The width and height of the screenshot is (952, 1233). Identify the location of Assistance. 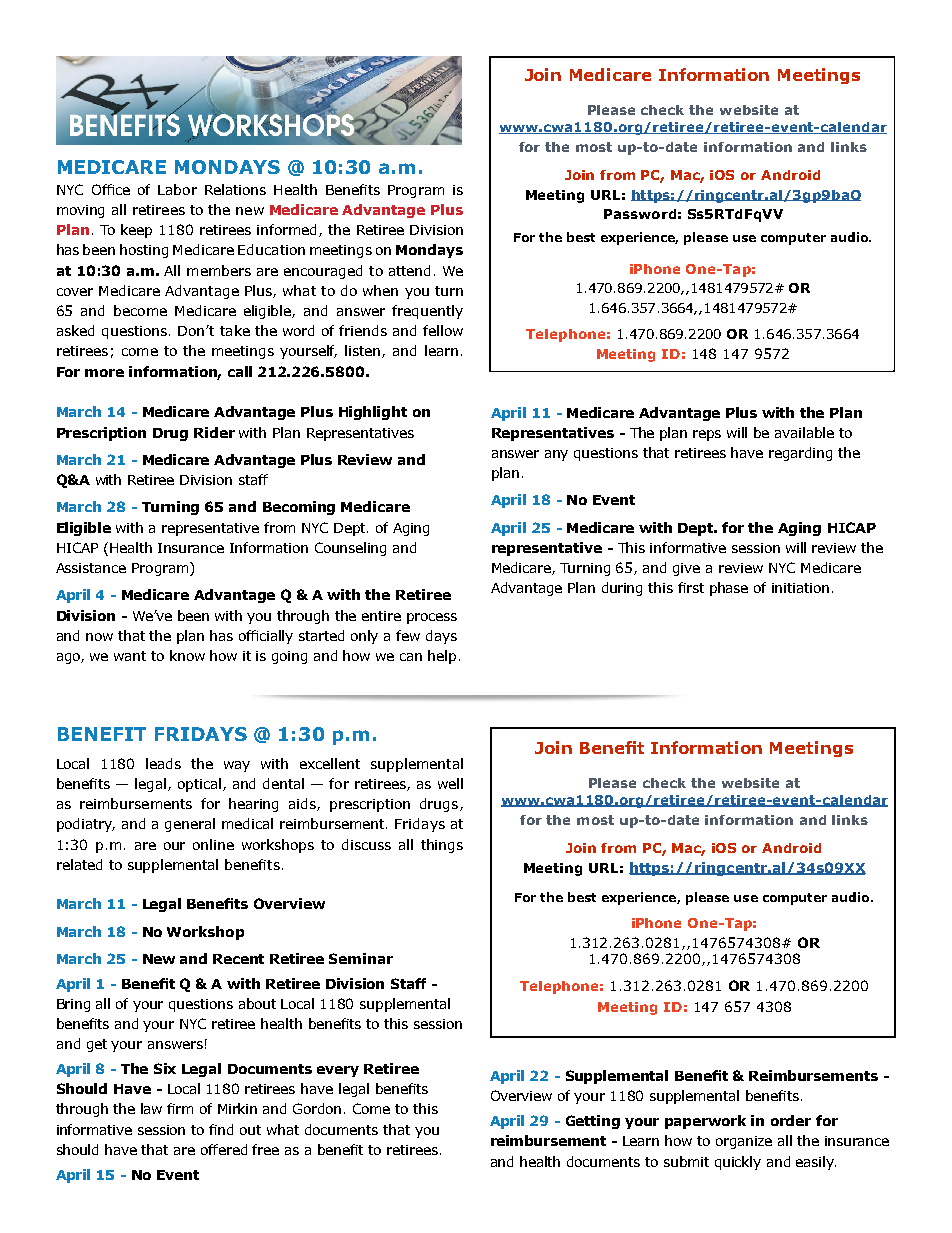
(91, 568).
